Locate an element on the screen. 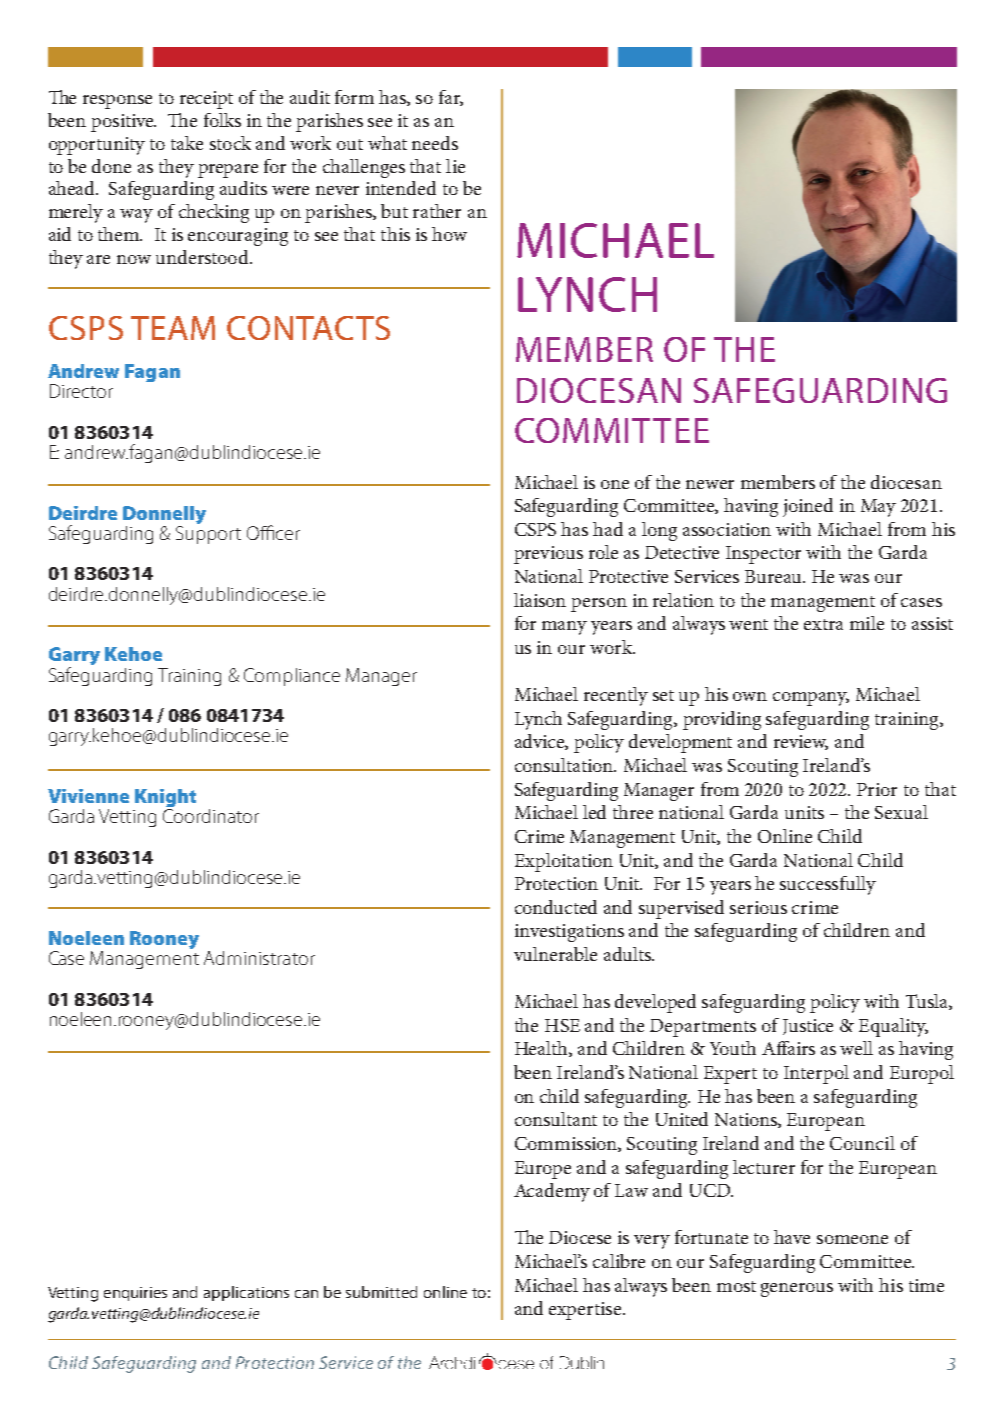 This screenshot has width=1004, height=1420. someone is located at coordinates (852, 1239).
